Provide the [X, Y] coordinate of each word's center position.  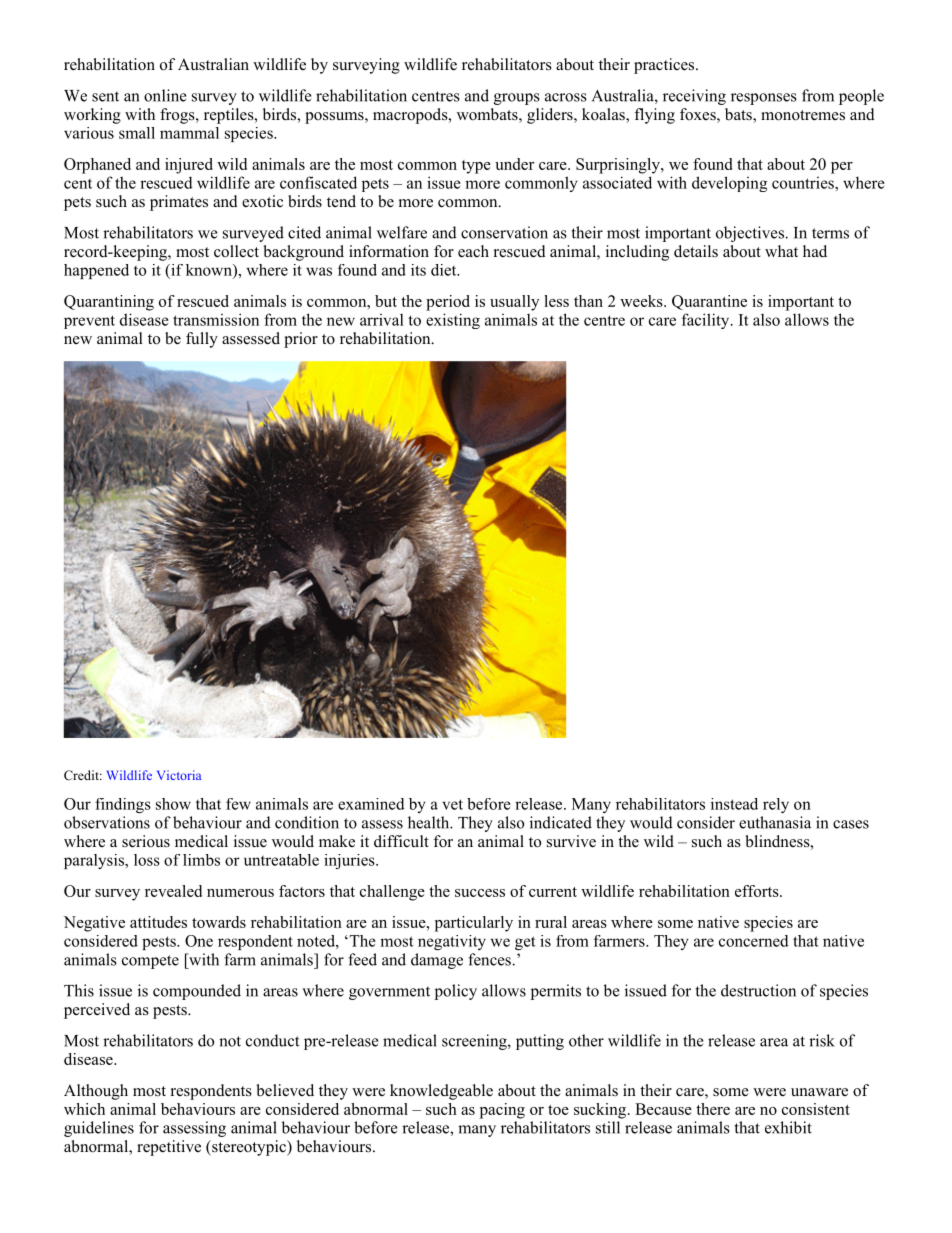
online [165, 95]
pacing [502, 1111]
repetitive [169, 1148]
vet [452, 804]
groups [517, 99]
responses [764, 99]
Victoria [179, 775]
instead [734, 804]
